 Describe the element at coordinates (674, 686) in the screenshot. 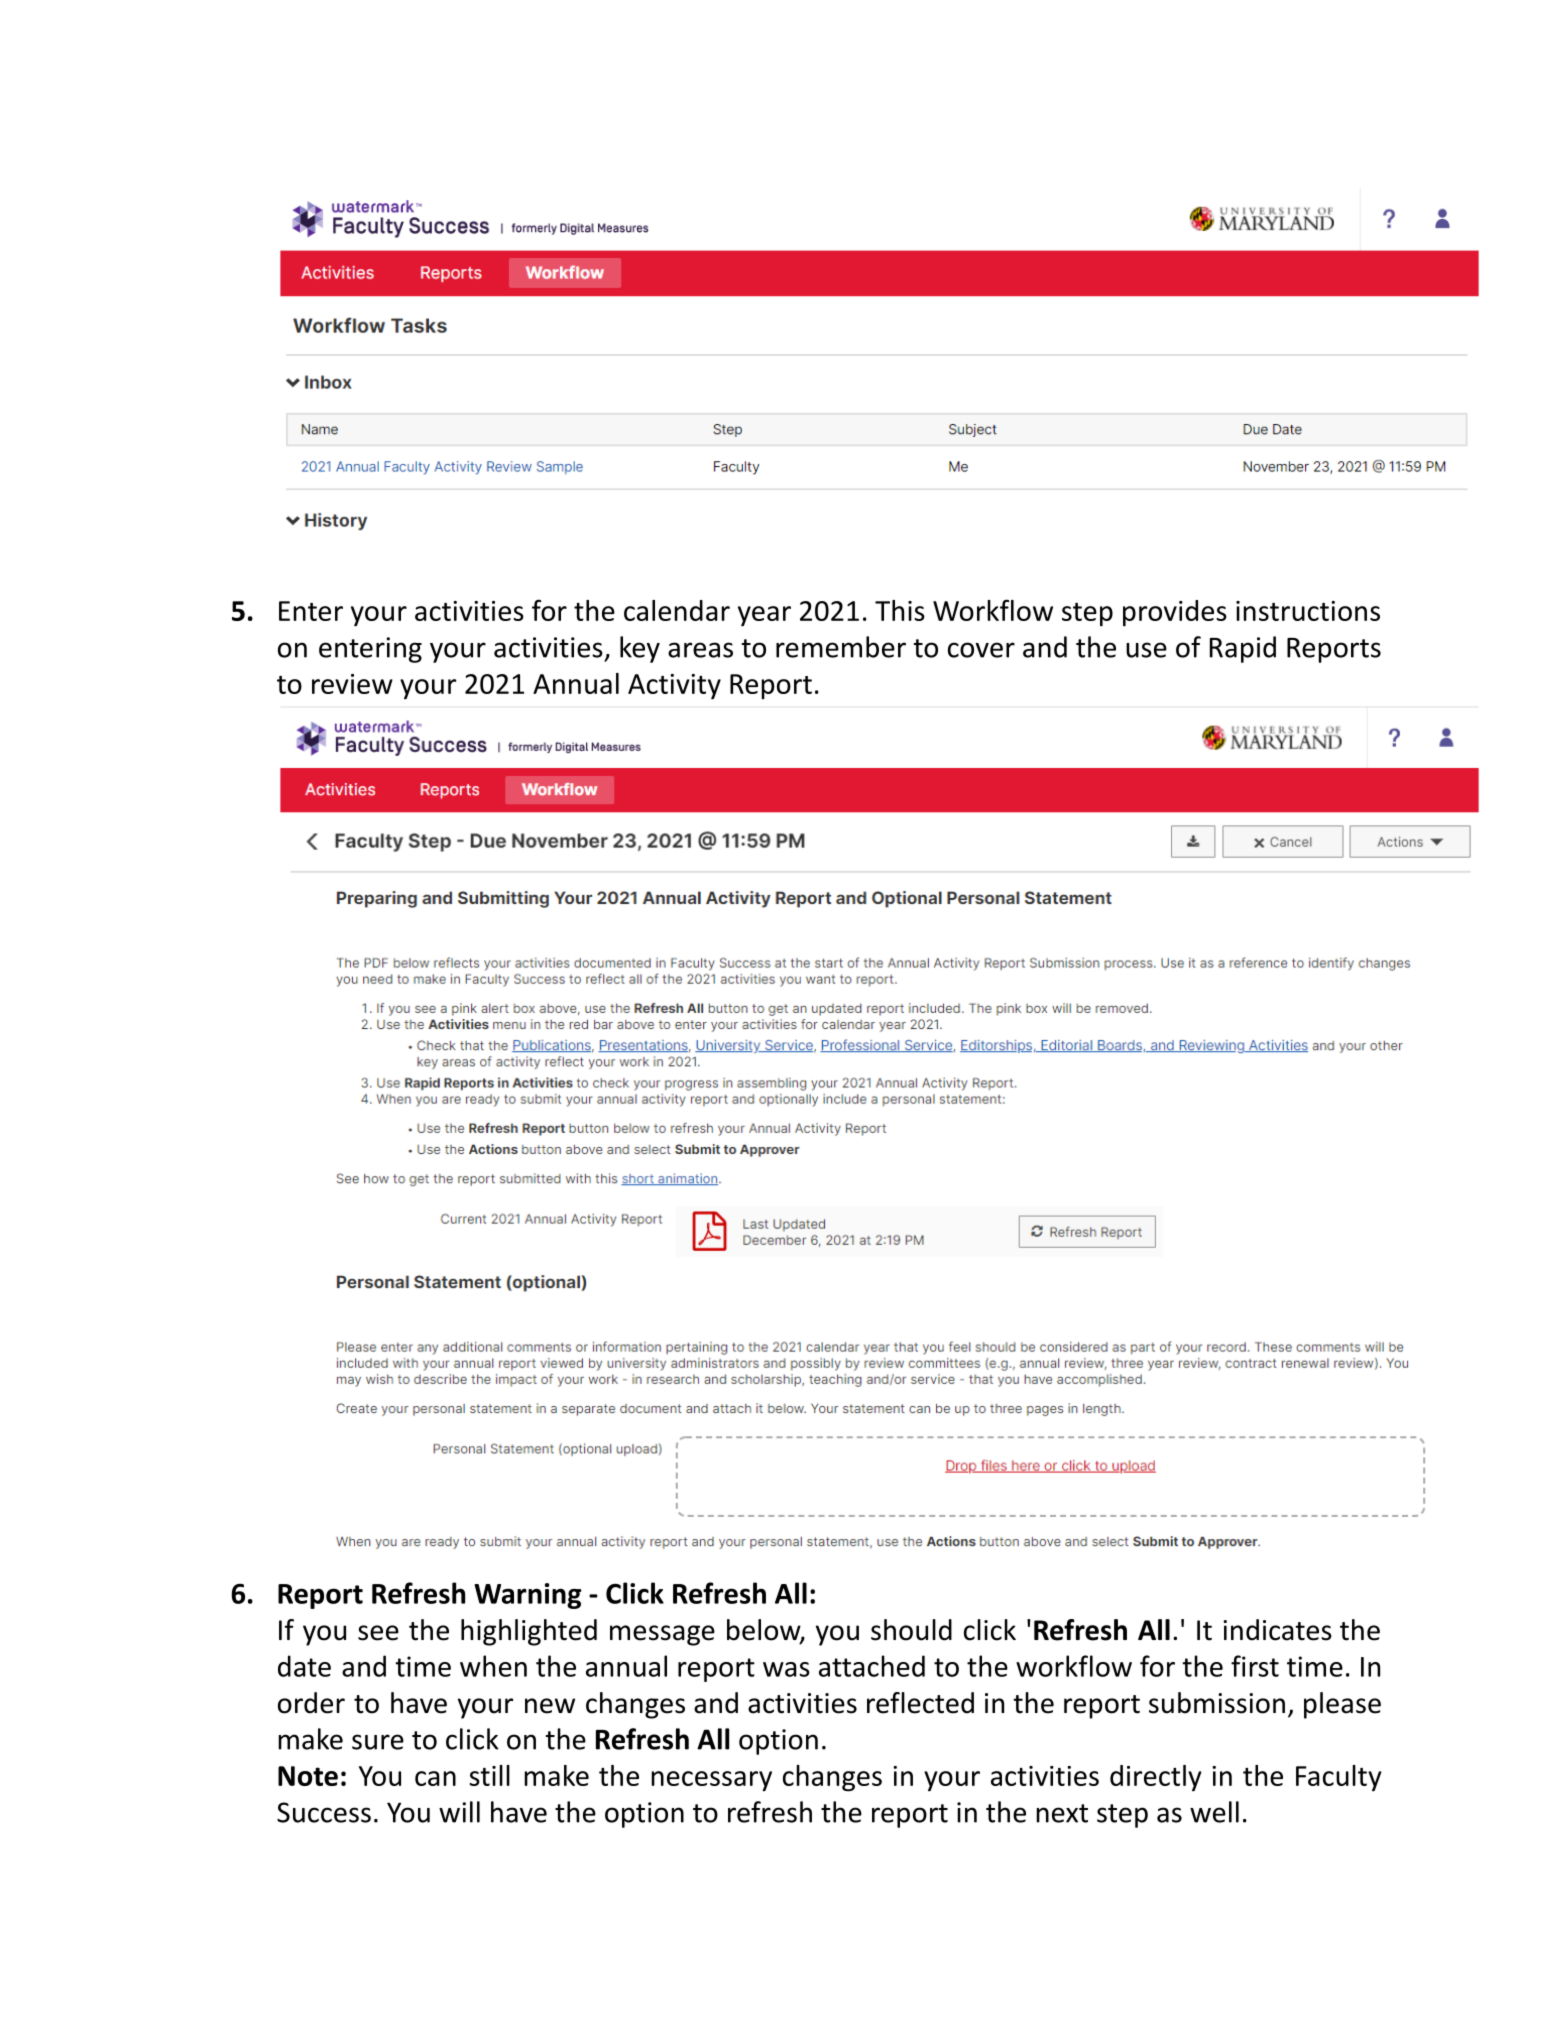

I see `Activity` at that location.
